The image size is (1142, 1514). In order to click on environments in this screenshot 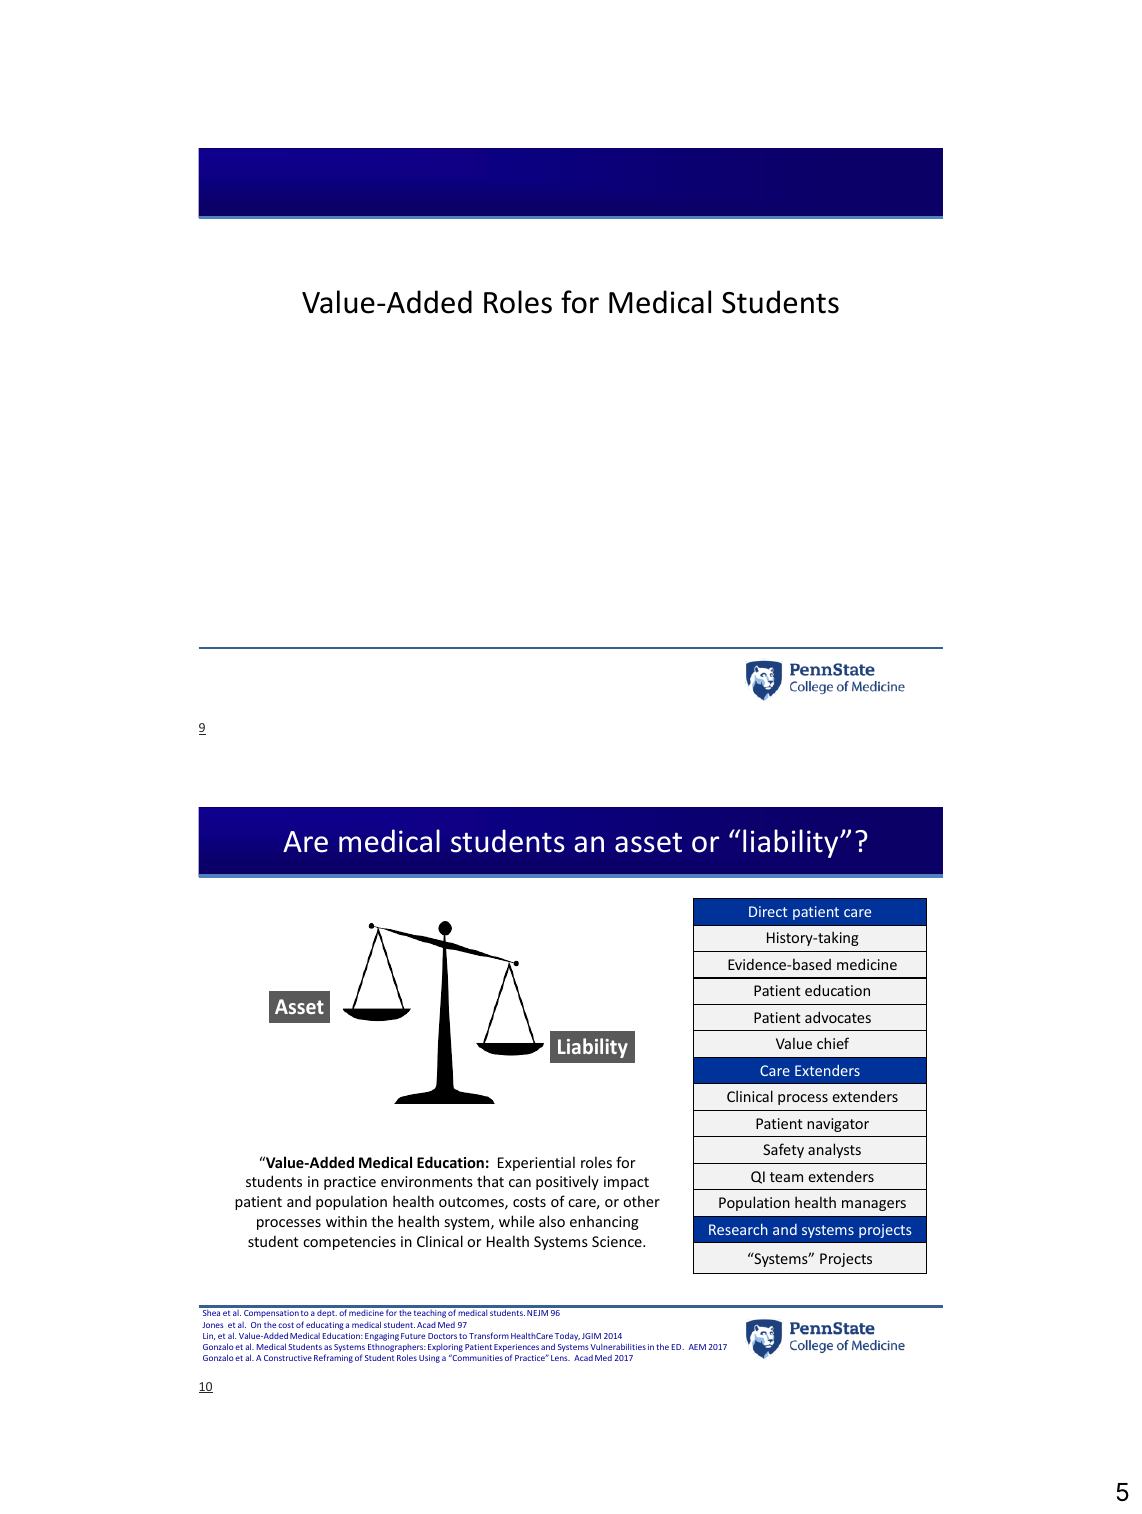, I will do `click(427, 1181)`.
